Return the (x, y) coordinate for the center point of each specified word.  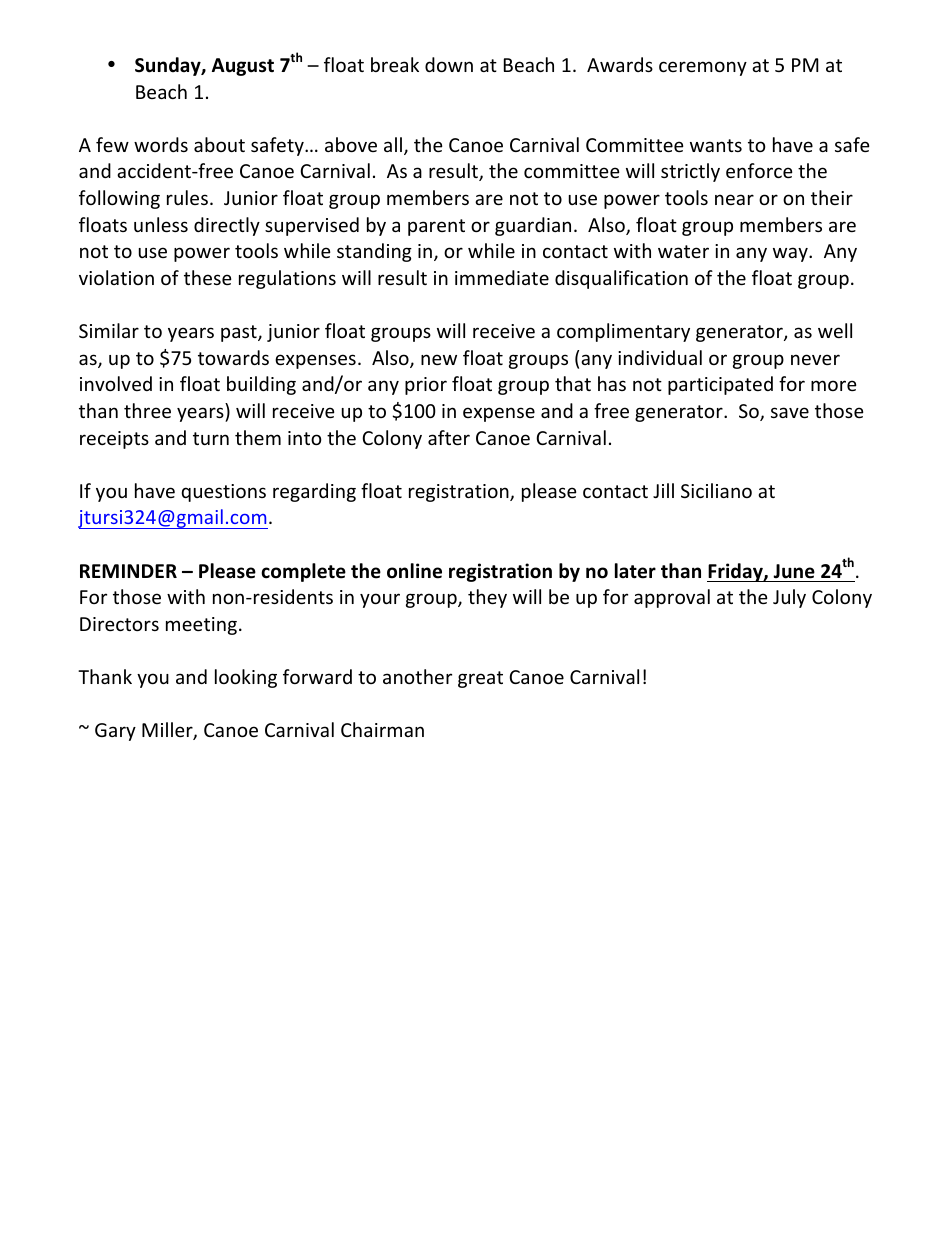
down (449, 64)
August (243, 67)
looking (246, 678)
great (480, 679)
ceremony (703, 68)
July (789, 598)
